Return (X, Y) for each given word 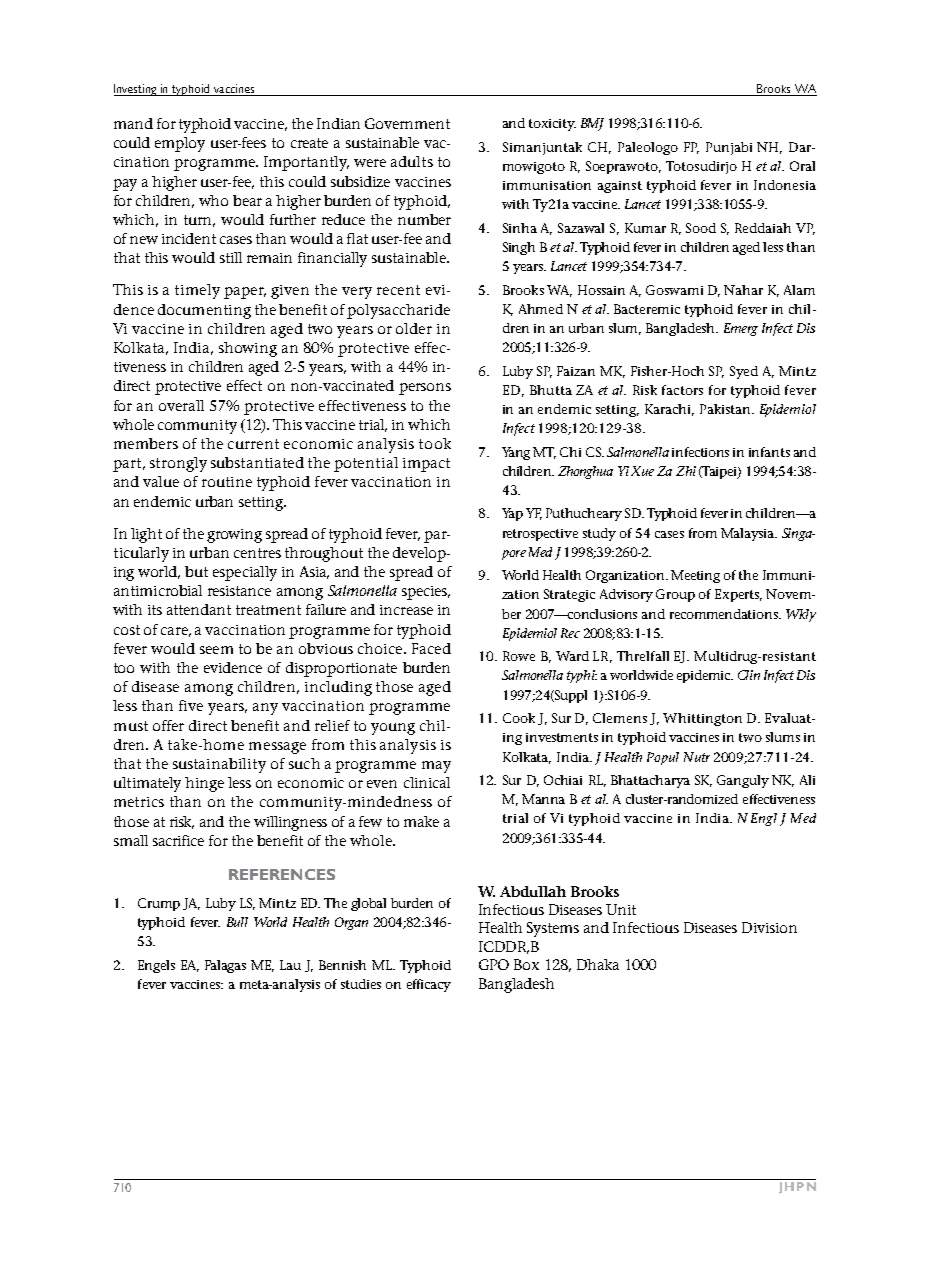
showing (248, 349)
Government (407, 123)
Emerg (741, 329)
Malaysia (748, 534)
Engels (156, 966)
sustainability (219, 765)
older (414, 328)
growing (234, 536)
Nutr (697, 757)
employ (180, 144)
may (436, 767)
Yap (512, 514)
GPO (494, 964)
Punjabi (729, 148)
